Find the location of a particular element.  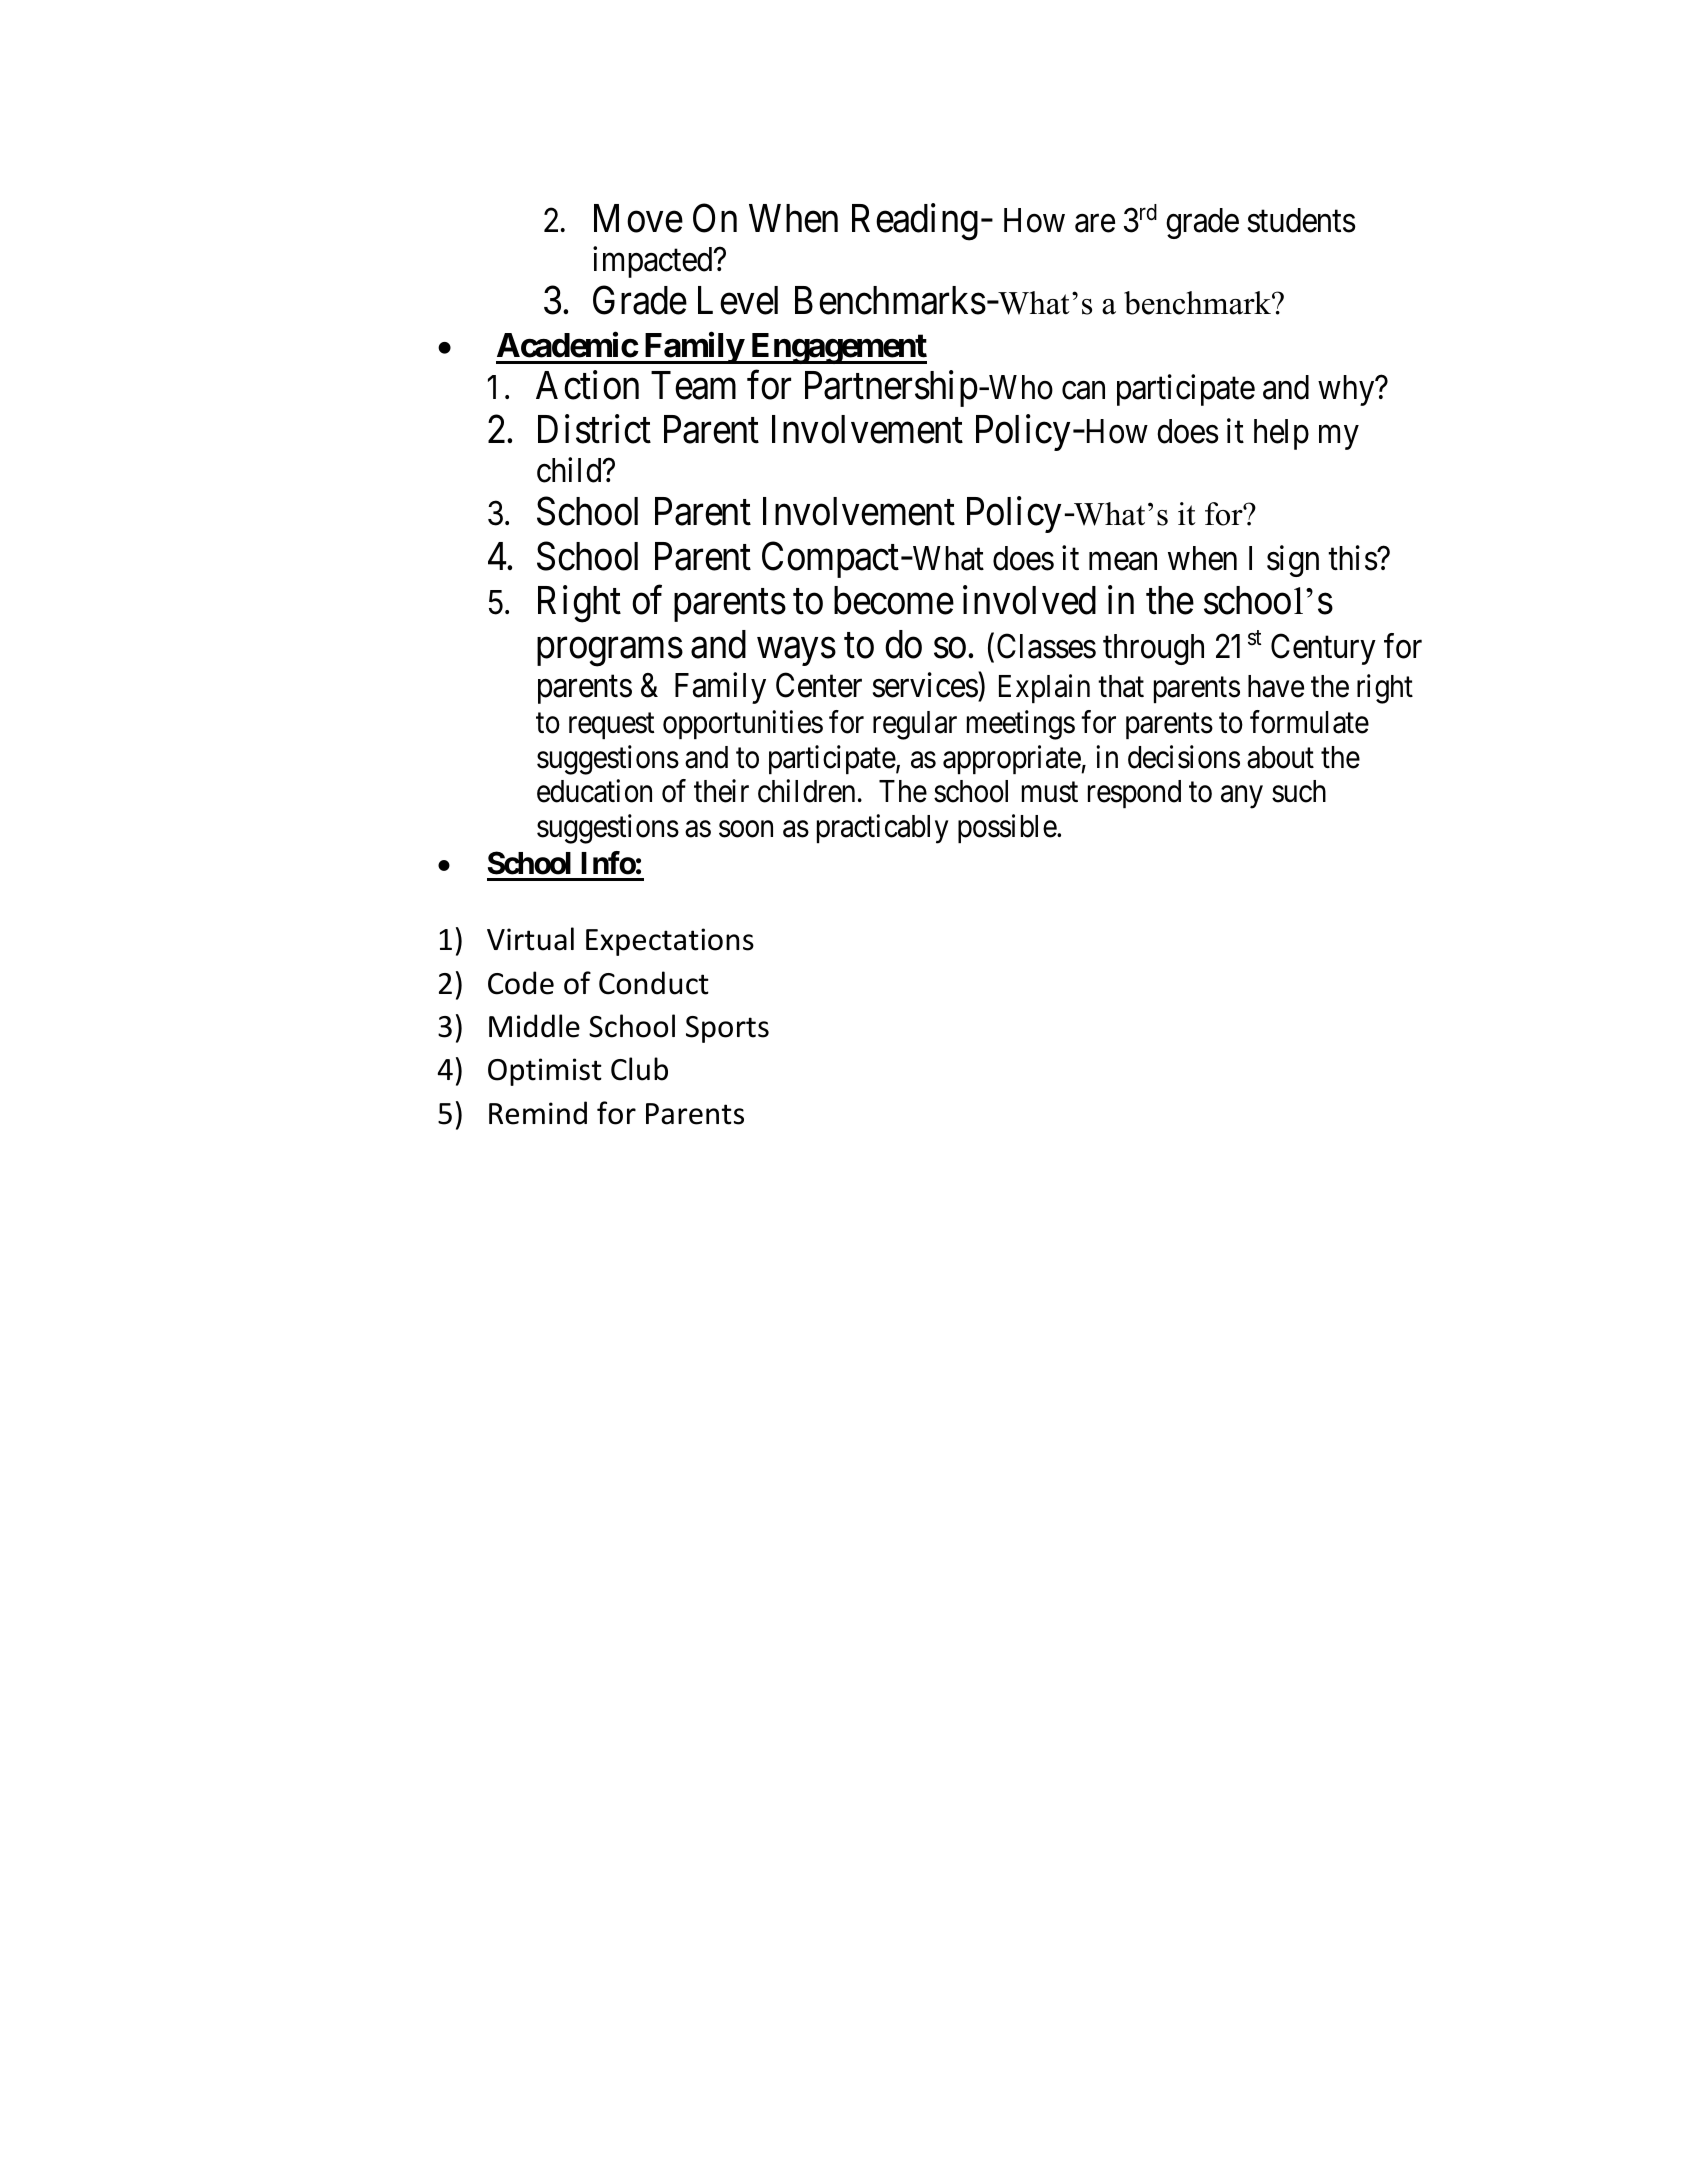

why is located at coordinates (1347, 390).
